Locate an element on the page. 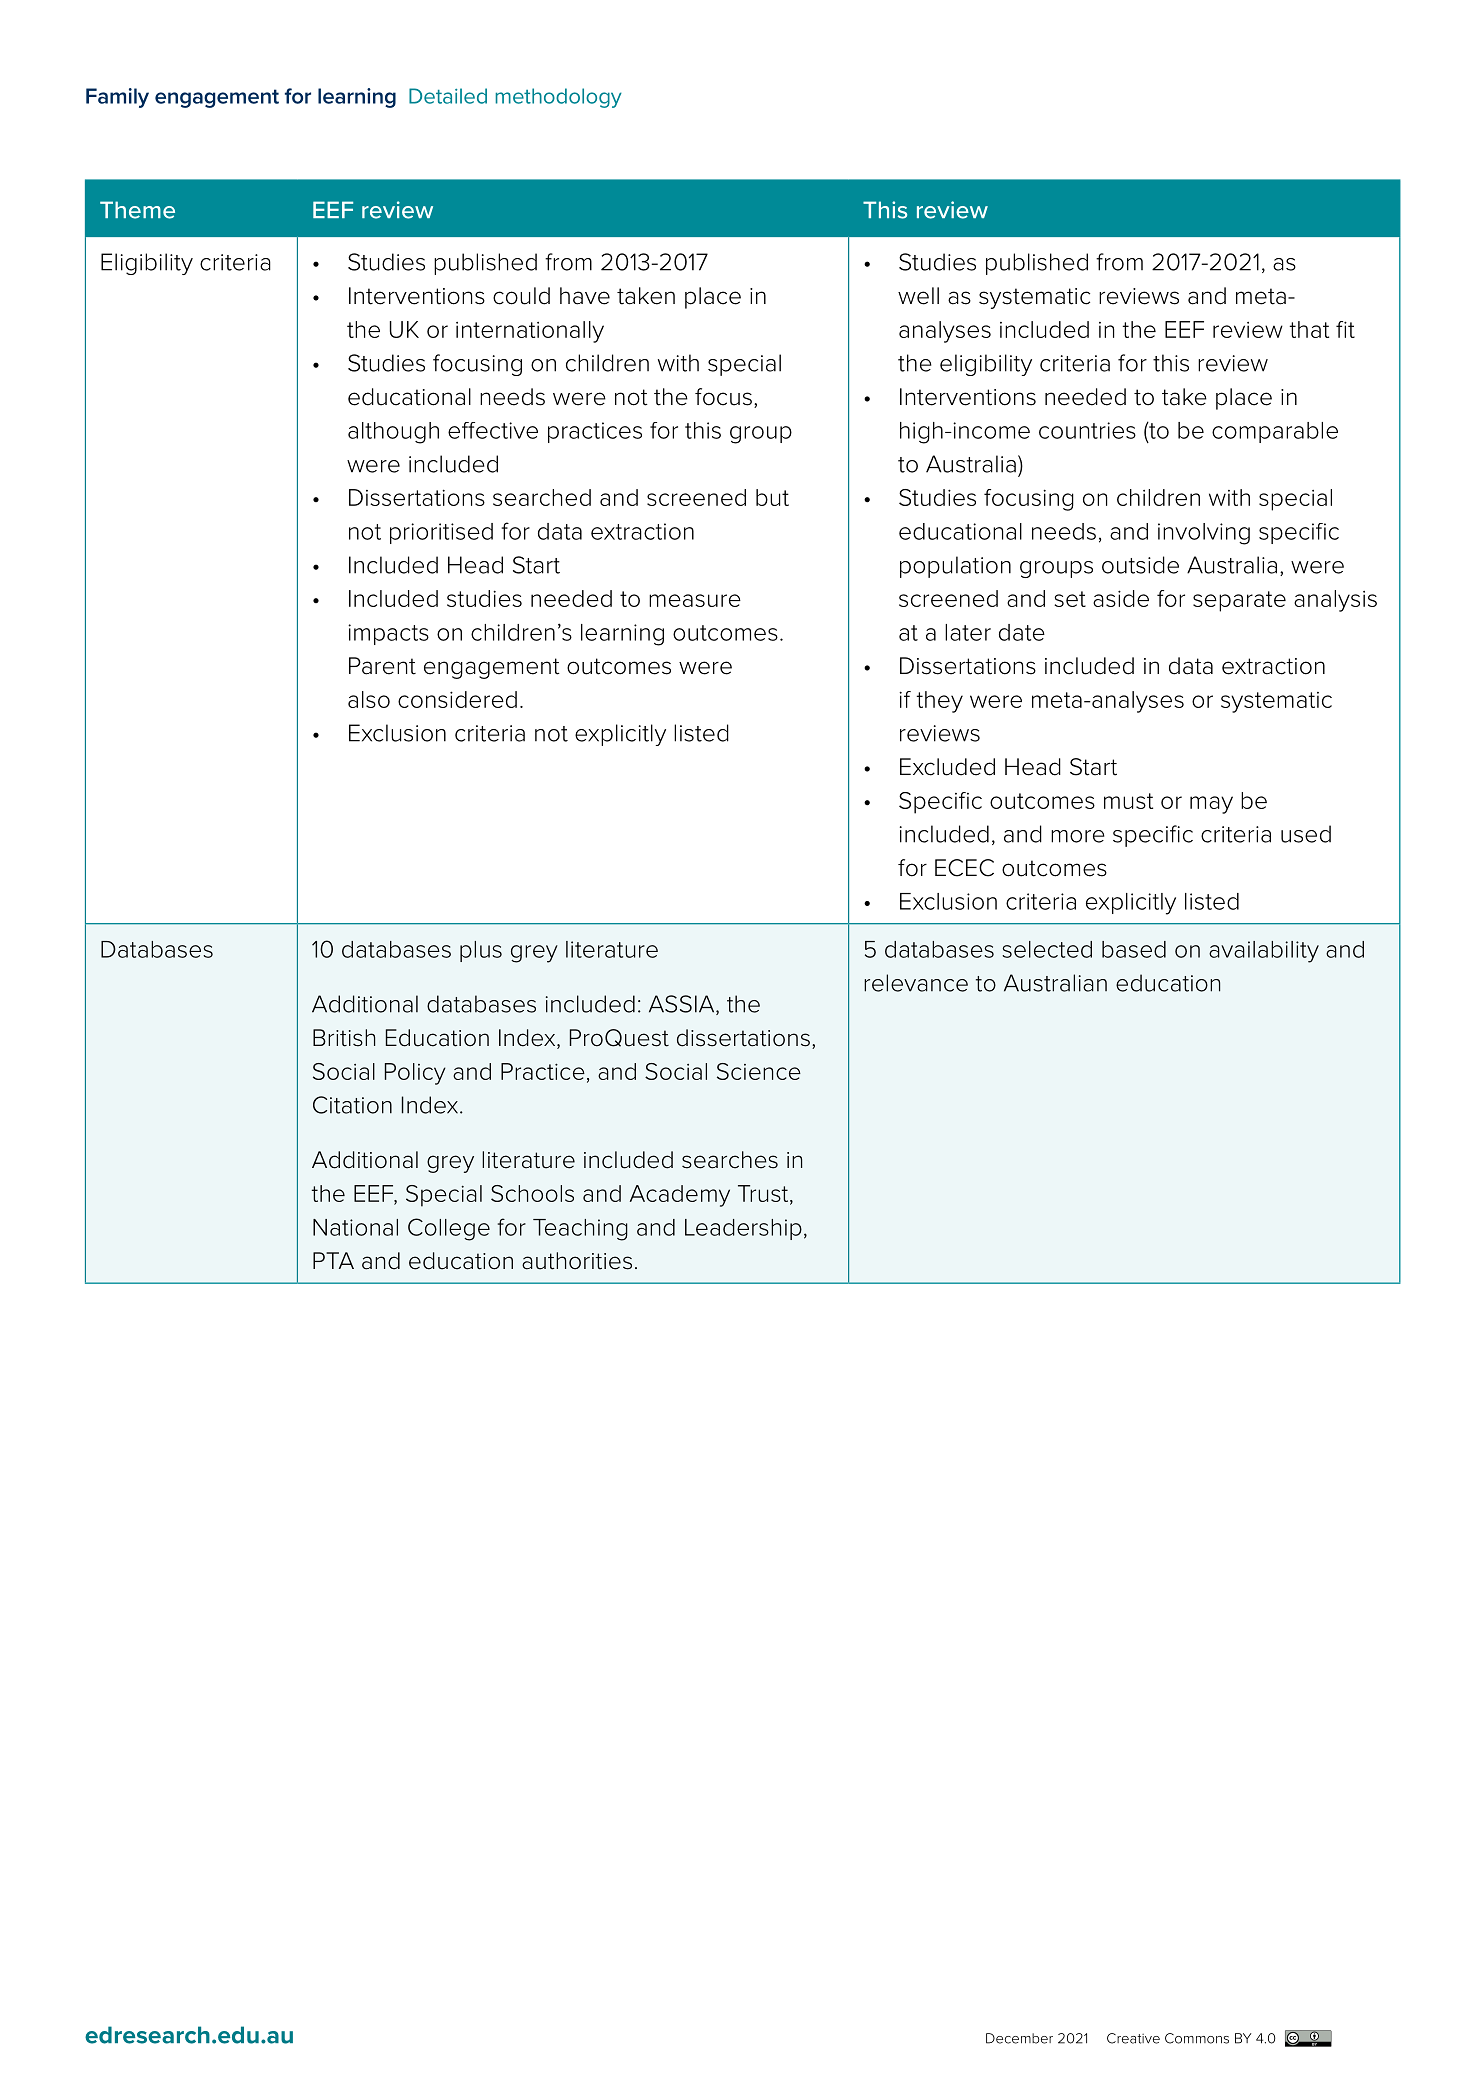 This image has height=2098, width=1484. December is located at coordinates (1019, 2038).
